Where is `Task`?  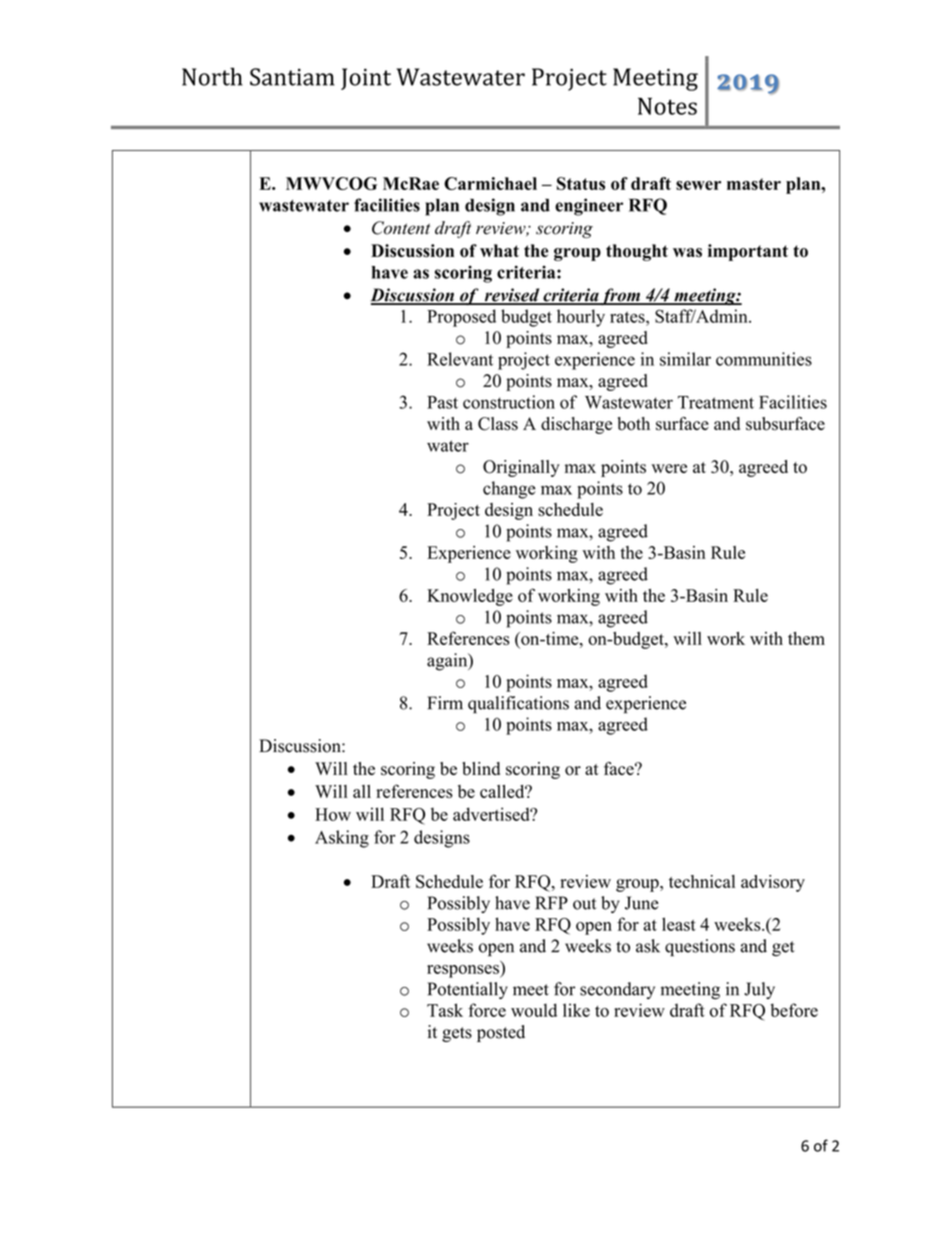 Task is located at coordinates (445, 1010).
